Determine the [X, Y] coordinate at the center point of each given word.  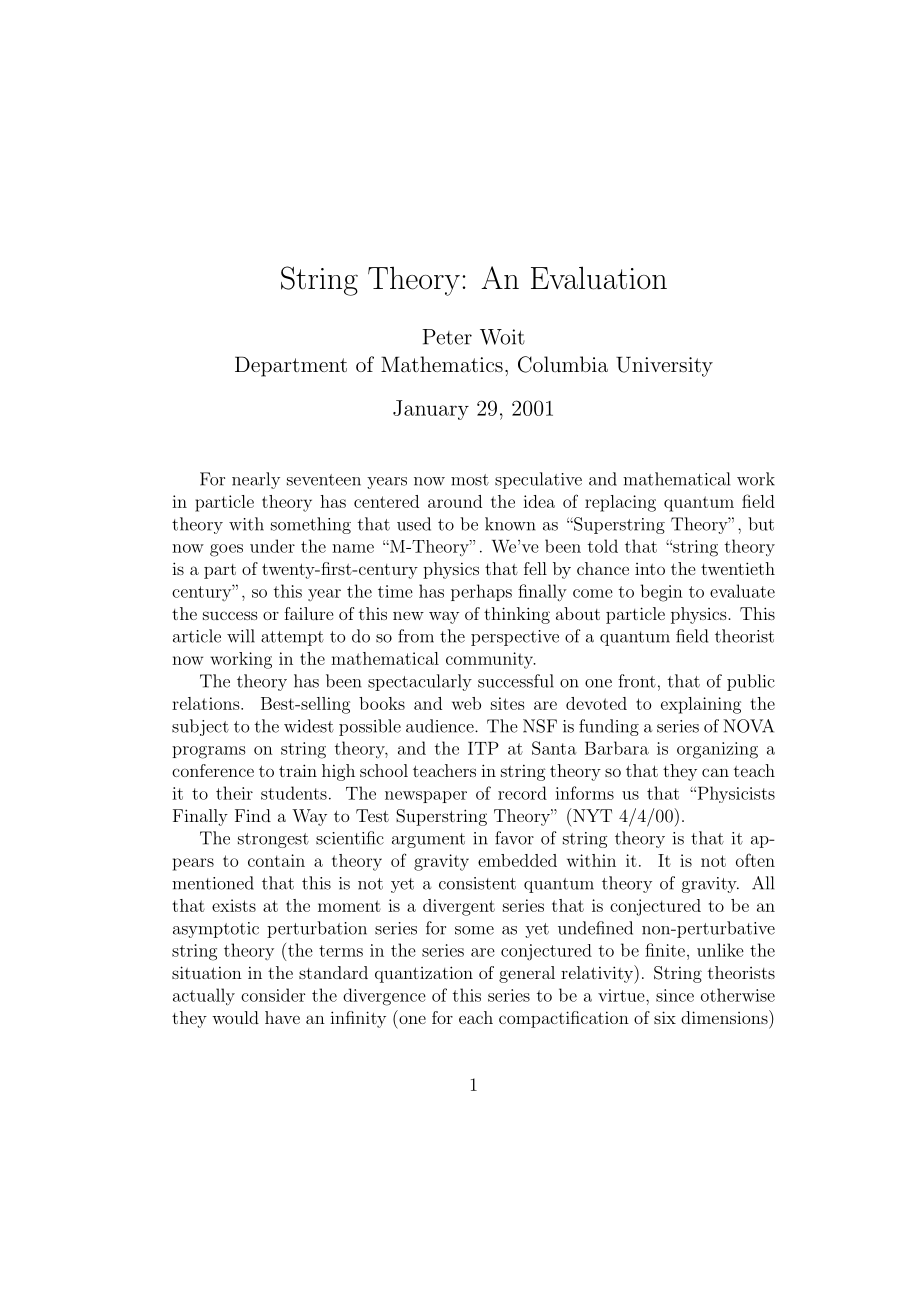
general [527, 974]
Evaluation [599, 278]
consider [273, 995]
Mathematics [442, 364]
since [675, 995]
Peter [447, 337]
